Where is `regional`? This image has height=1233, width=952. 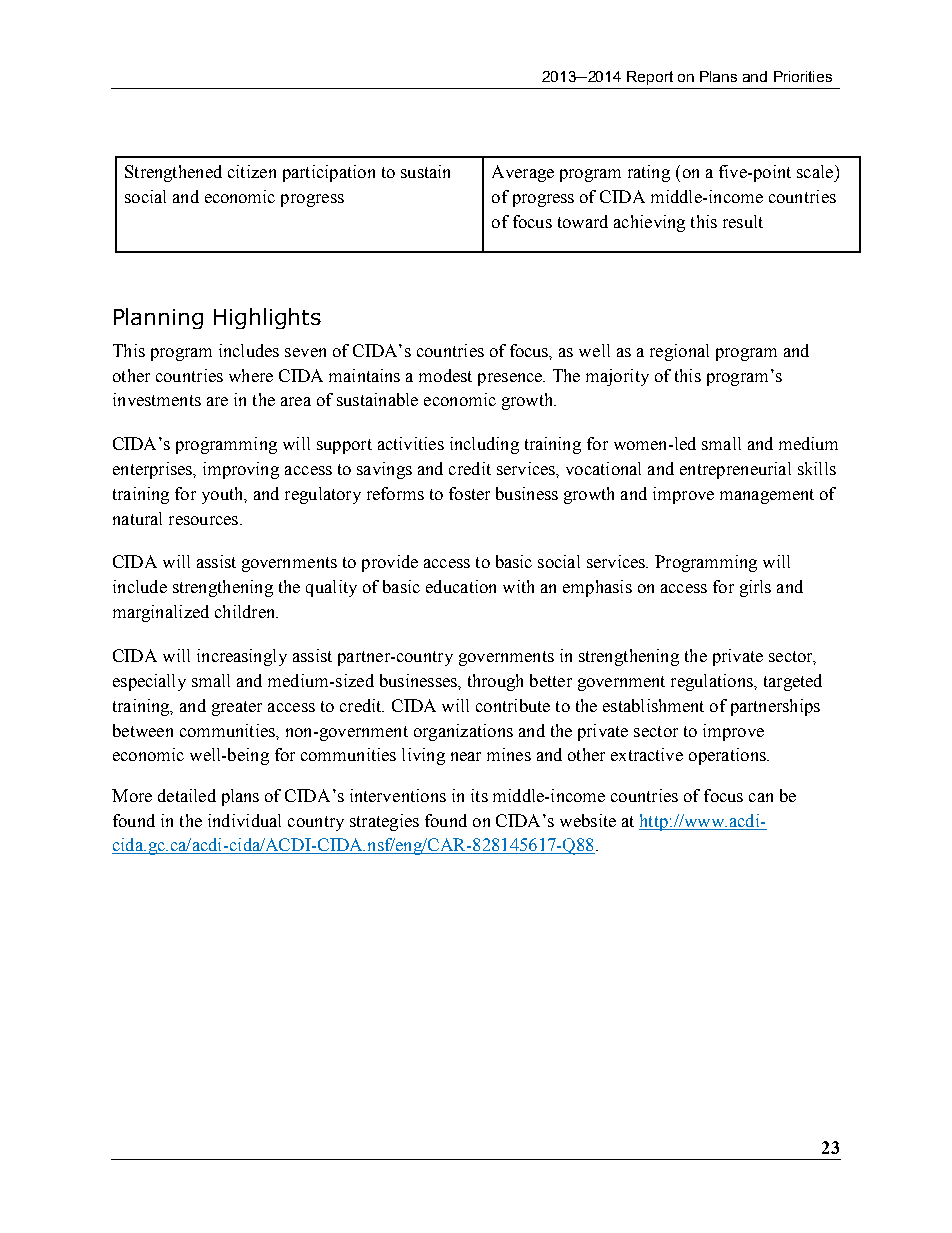 regional is located at coordinates (679, 352).
